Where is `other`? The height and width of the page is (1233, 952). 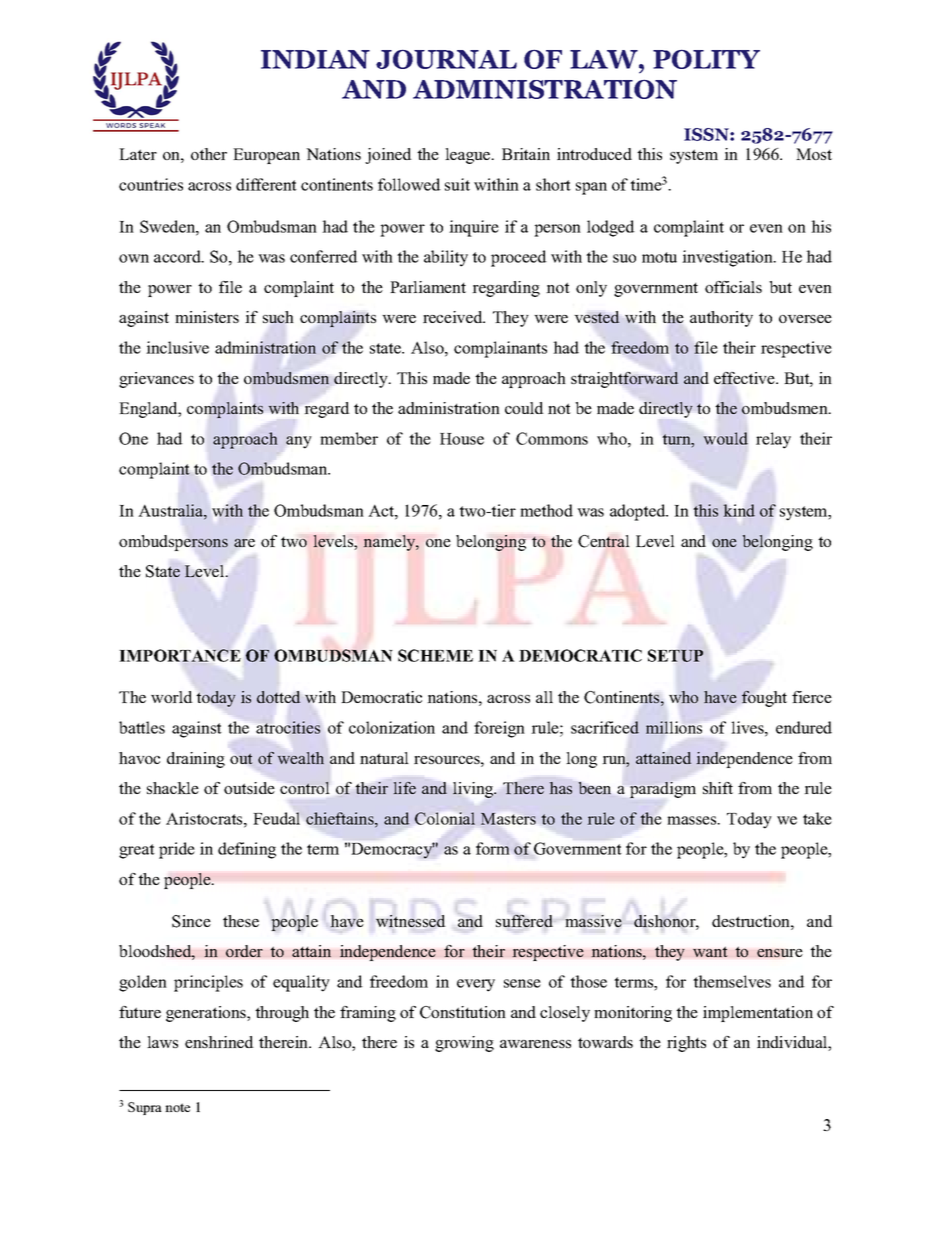
other is located at coordinates (209, 154).
